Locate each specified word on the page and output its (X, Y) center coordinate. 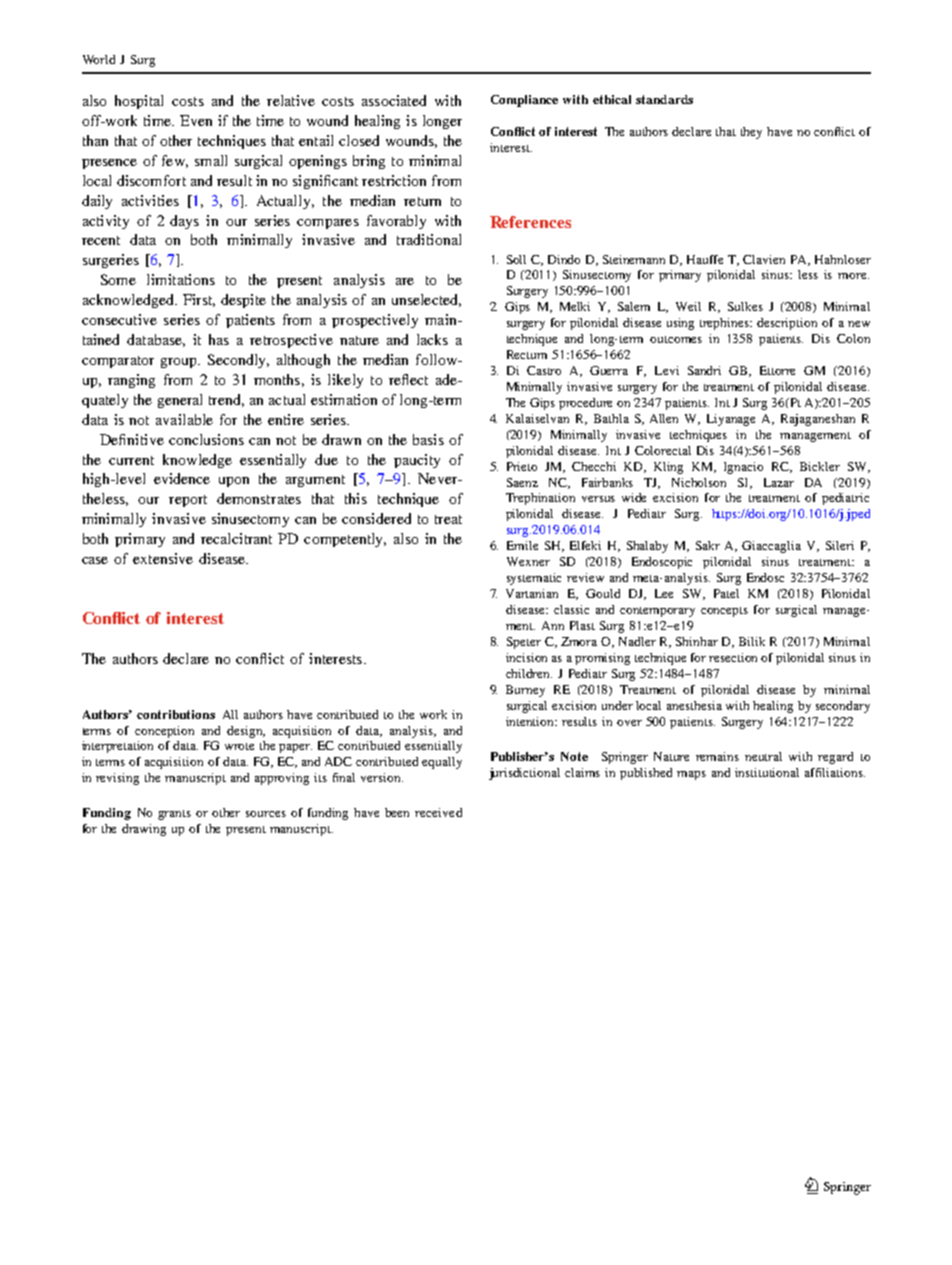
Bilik (752, 641)
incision (526, 657)
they (751, 133)
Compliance (524, 101)
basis (428, 439)
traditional (429, 239)
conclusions (206, 439)
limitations (181, 279)
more (853, 276)
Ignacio (743, 468)
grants (174, 815)
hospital (139, 102)
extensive (163, 558)
